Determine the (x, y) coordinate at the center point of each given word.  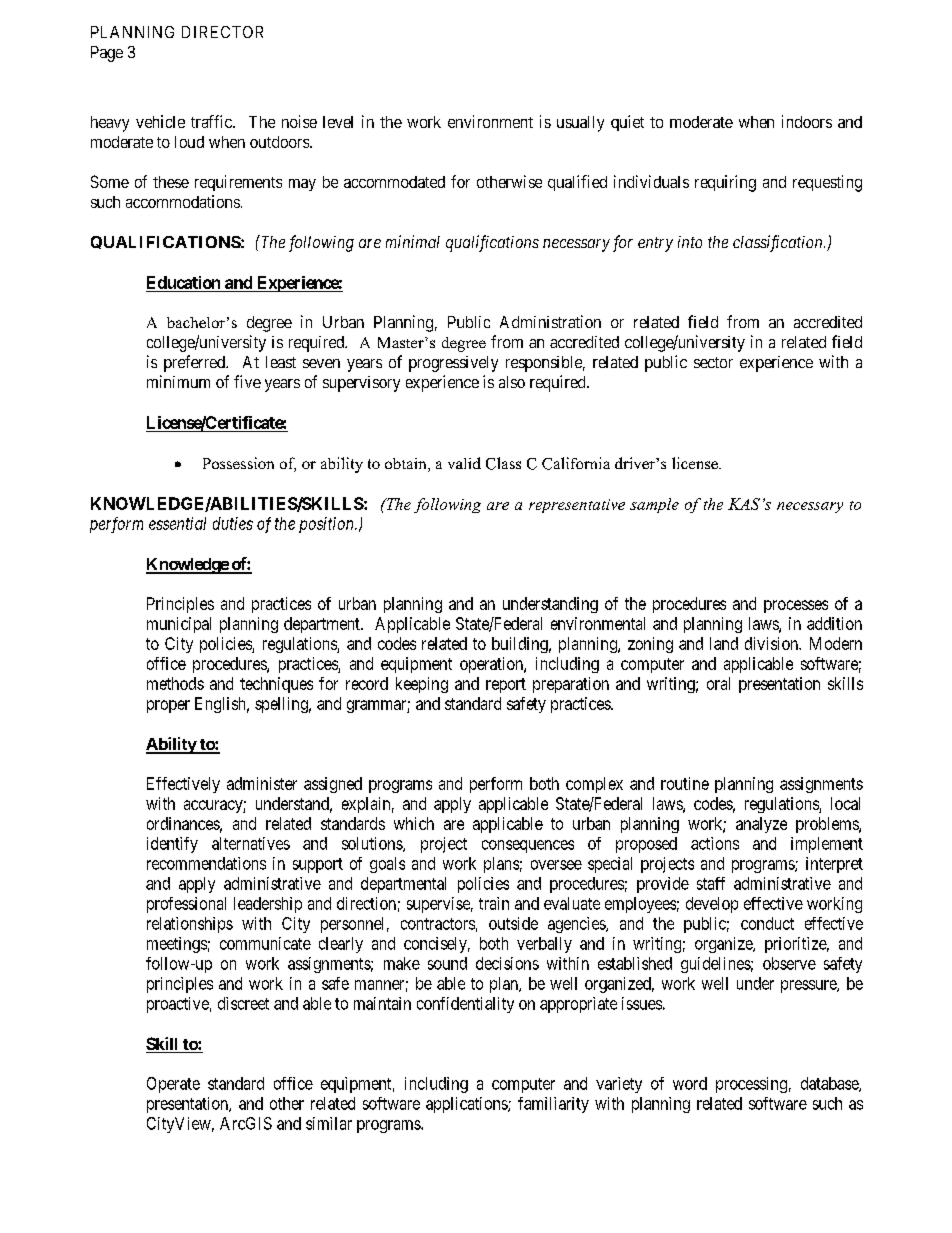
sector (713, 362)
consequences (528, 846)
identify (172, 845)
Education (183, 282)
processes (796, 606)
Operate (173, 1085)
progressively (453, 364)
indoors (807, 121)
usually (580, 124)
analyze (761, 825)
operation (492, 665)
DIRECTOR (222, 32)
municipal (179, 625)
